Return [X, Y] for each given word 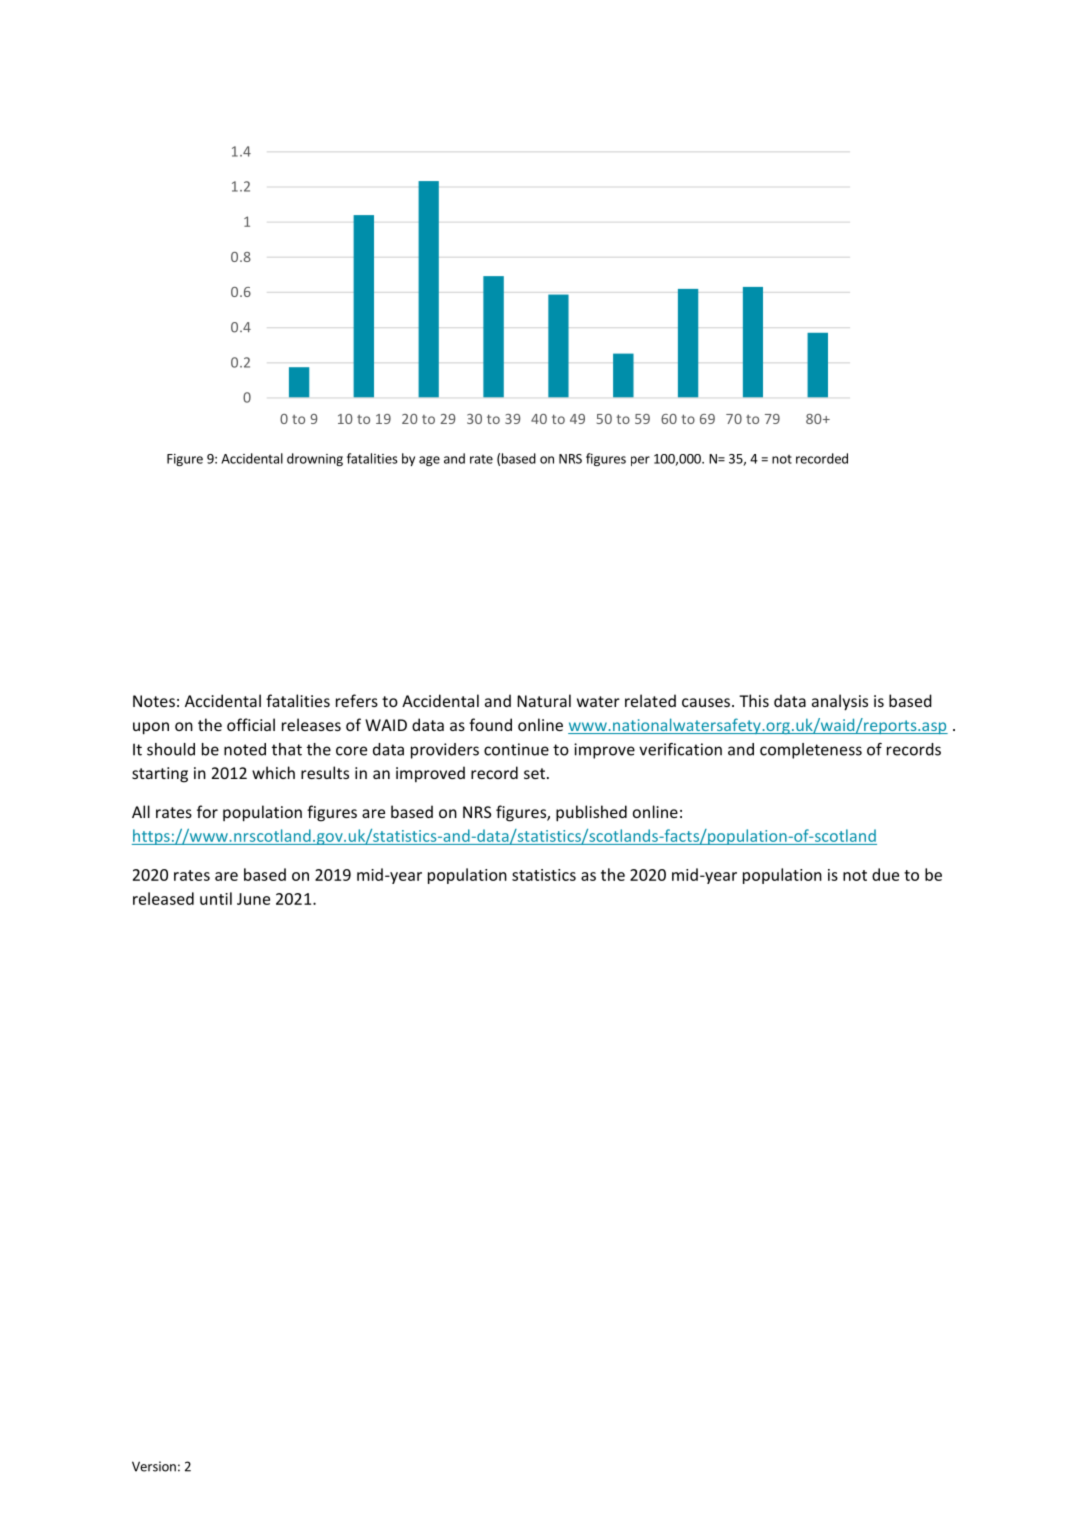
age [429, 461]
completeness [811, 751]
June [253, 899]
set [534, 773]
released [163, 898]
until [216, 898]
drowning [315, 459]
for [207, 811]
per [640, 461]
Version [154, 1466]
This [754, 700]
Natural [544, 700]
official [251, 724]
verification [680, 749]
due [885, 874]
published [591, 813]
